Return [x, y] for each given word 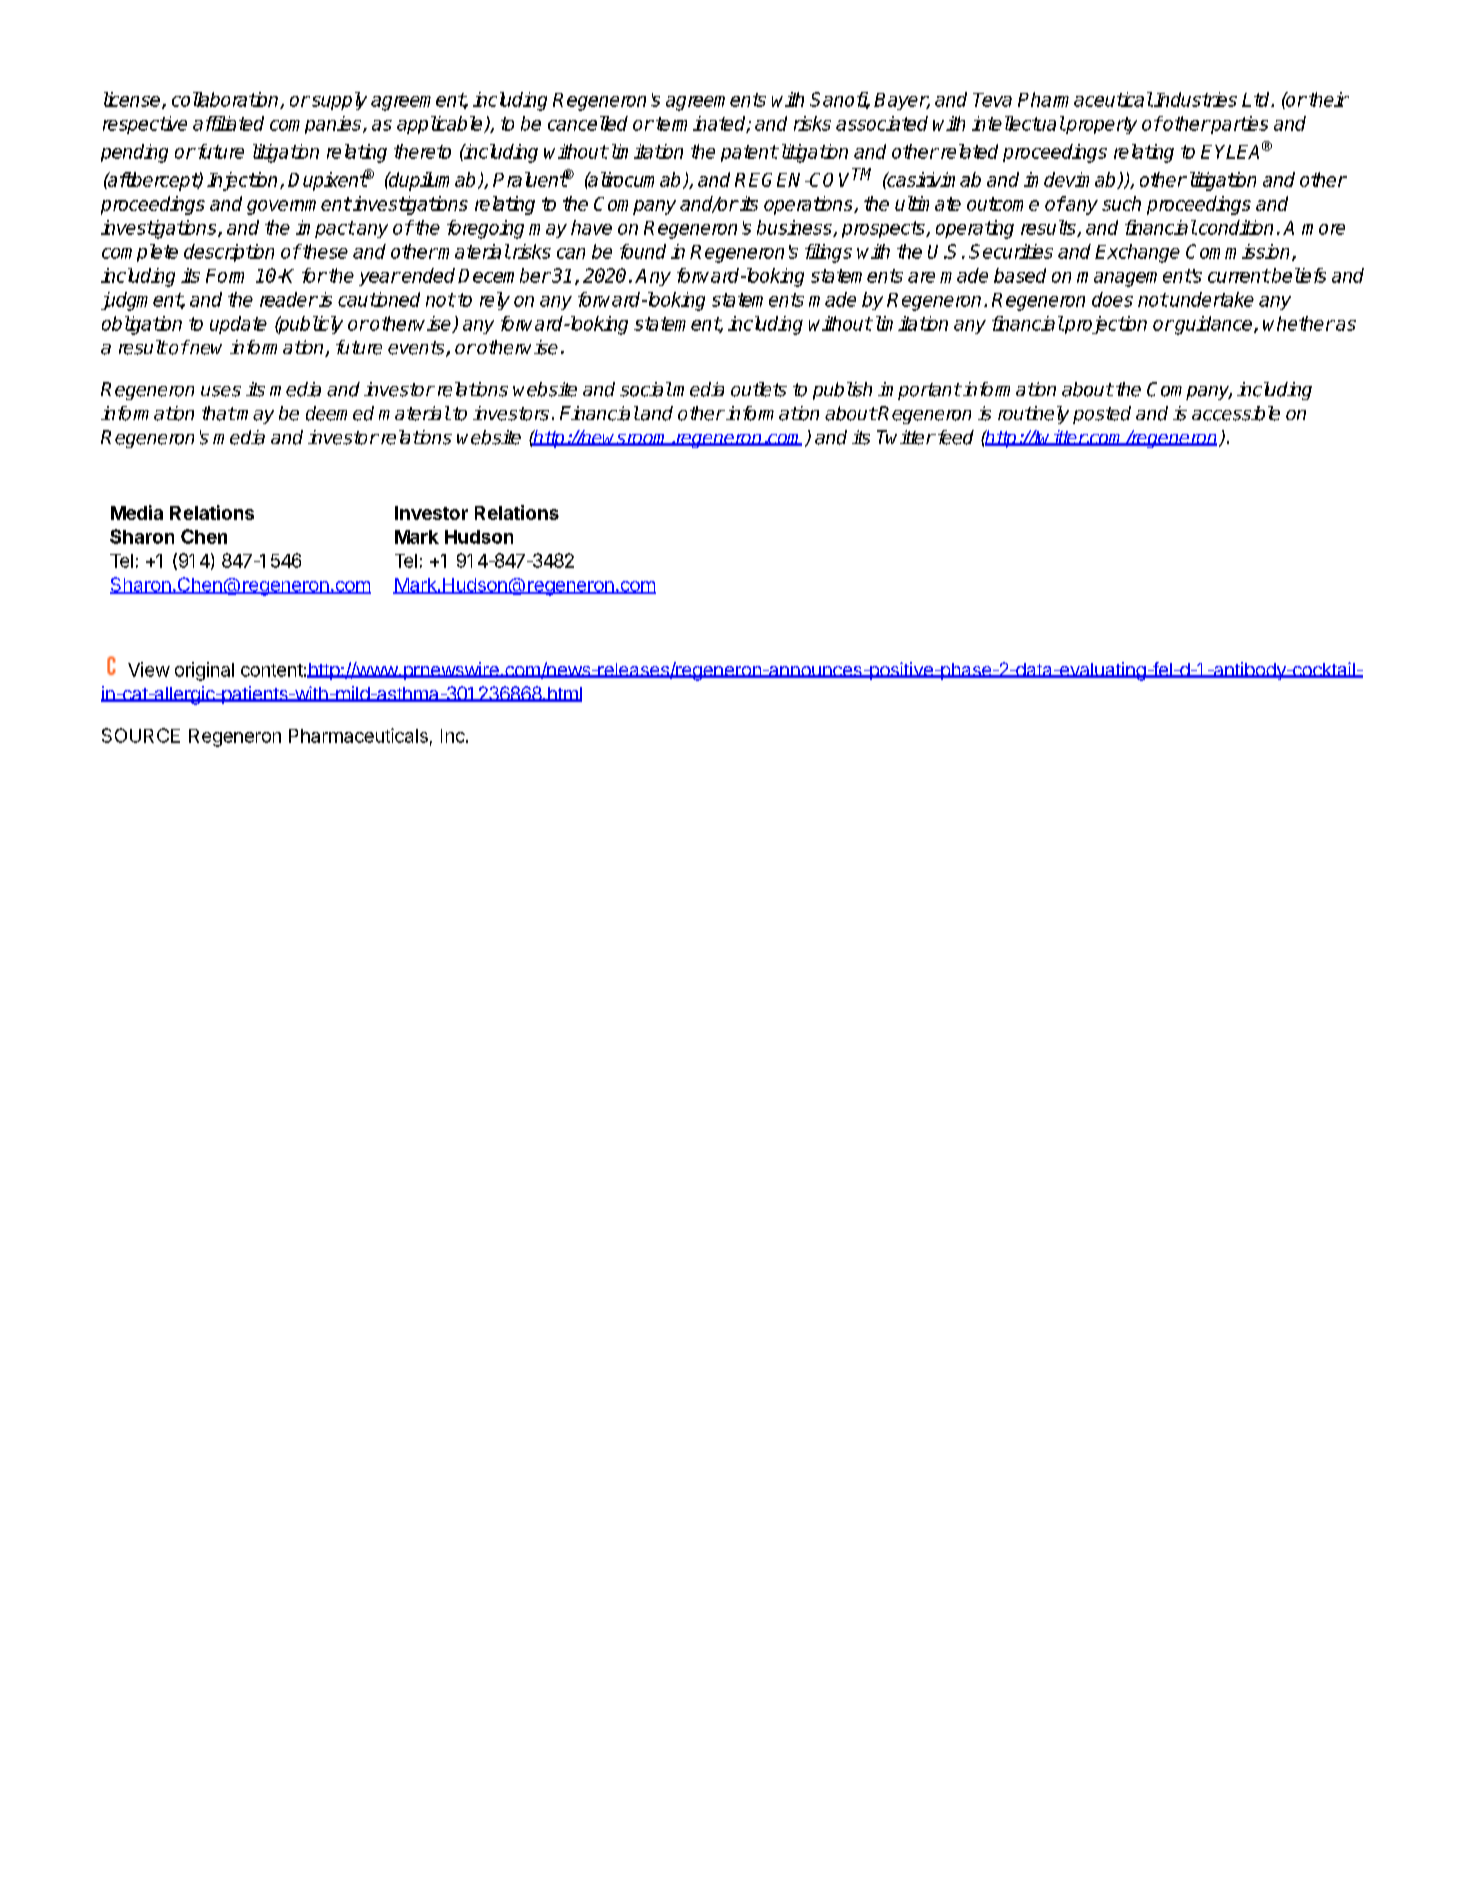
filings [828, 253]
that [219, 413]
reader [289, 299]
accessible [1236, 413]
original [204, 671]
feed [954, 437]
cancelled [588, 123]
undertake [1211, 299]
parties [1238, 125]
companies [317, 125]
